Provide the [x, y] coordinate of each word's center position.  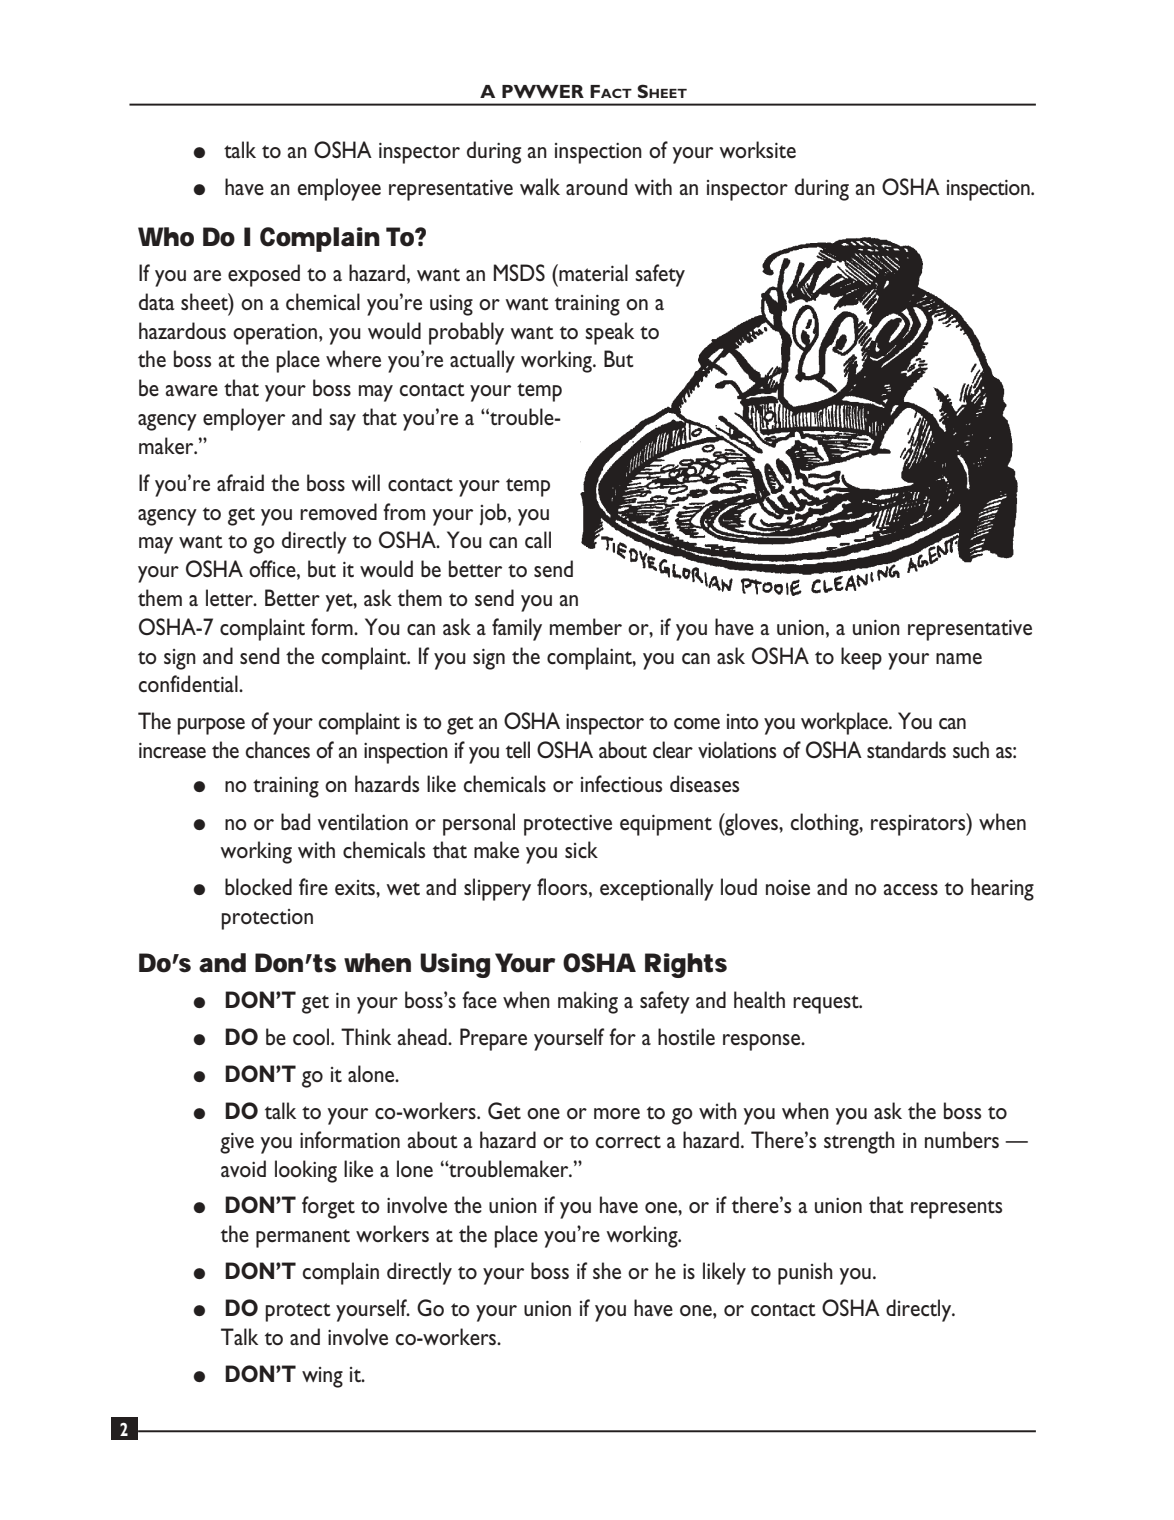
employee [339, 189]
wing [322, 1377]
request [827, 1004]
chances [278, 749]
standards [906, 749]
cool [312, 1036]
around [596, 186]
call [538, 539]
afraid [240, 482]
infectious [621, 783]
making [588, 1002]
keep [861, 658]
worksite [757, 149]
